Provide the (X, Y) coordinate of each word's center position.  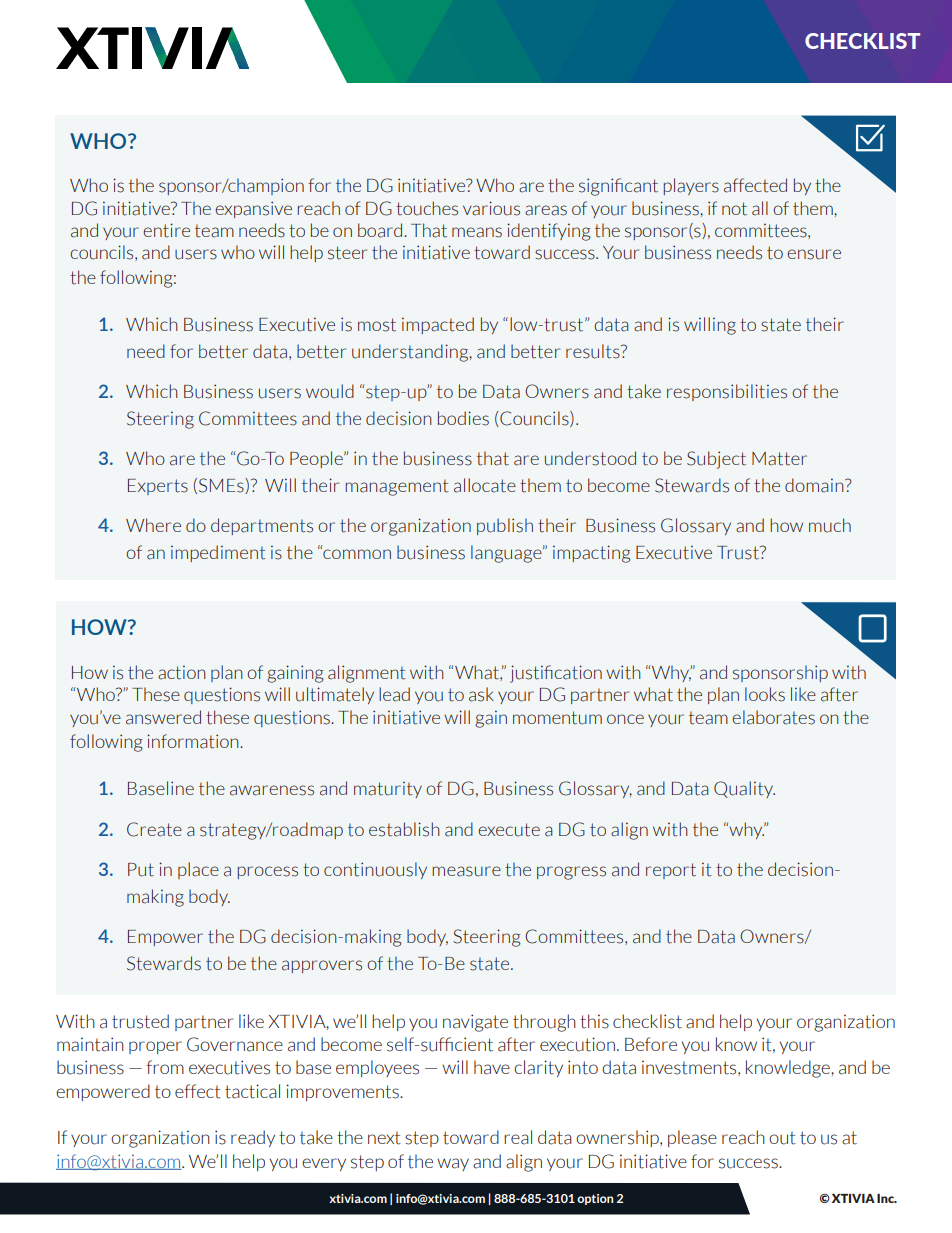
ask (481, 694)
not (734, 209)
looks (765, 694)
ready (253, 1138)
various (491, 208)
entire (166, 230)
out (782, 1138)
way (453, 1164)
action (182, 672)
